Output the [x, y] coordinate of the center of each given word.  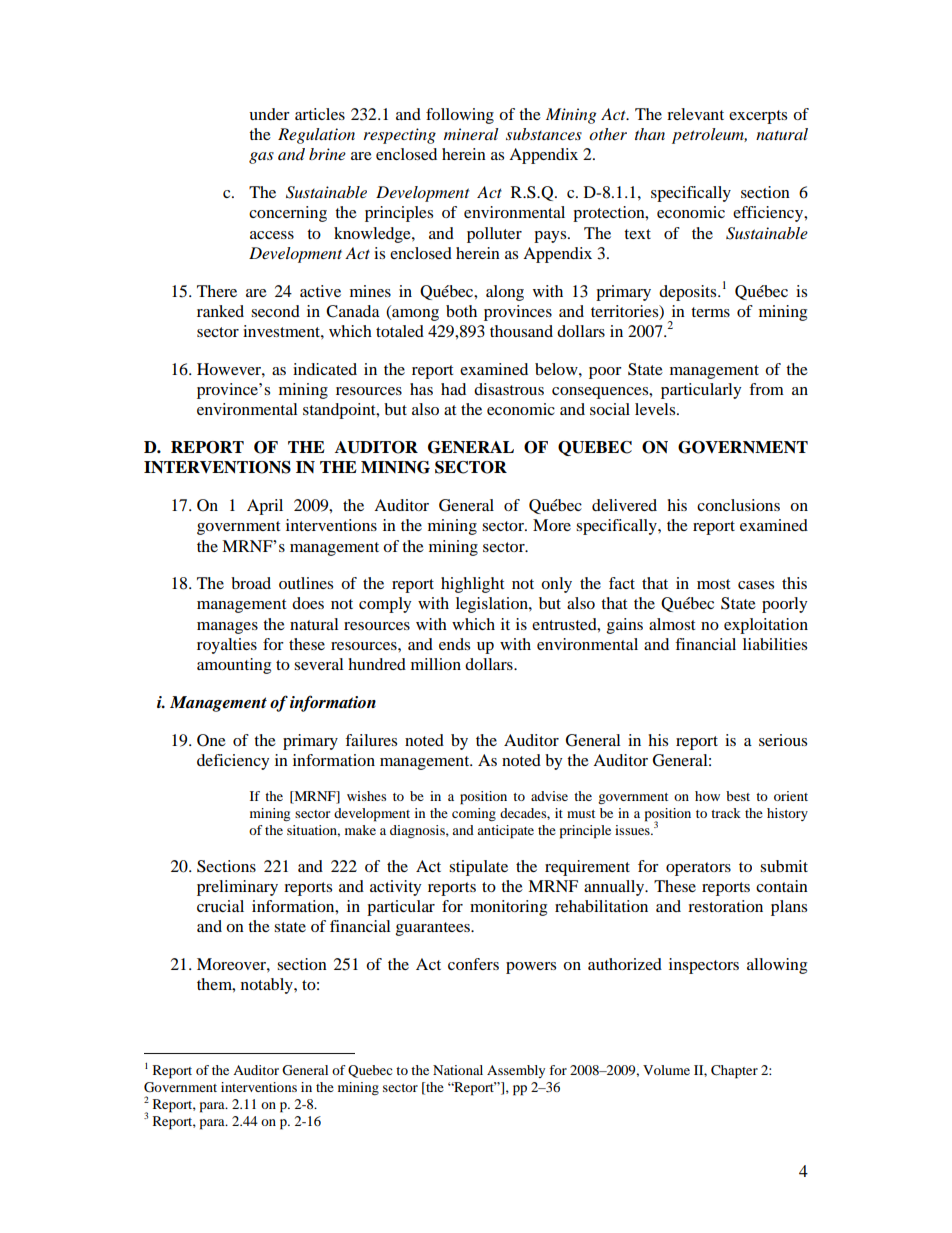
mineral [471, 134]
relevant [695, 114]
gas [261, 158]
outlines [306, 583]
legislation [493, 605]
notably [268, 986]
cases [756, 585]
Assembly [516, 1071]
